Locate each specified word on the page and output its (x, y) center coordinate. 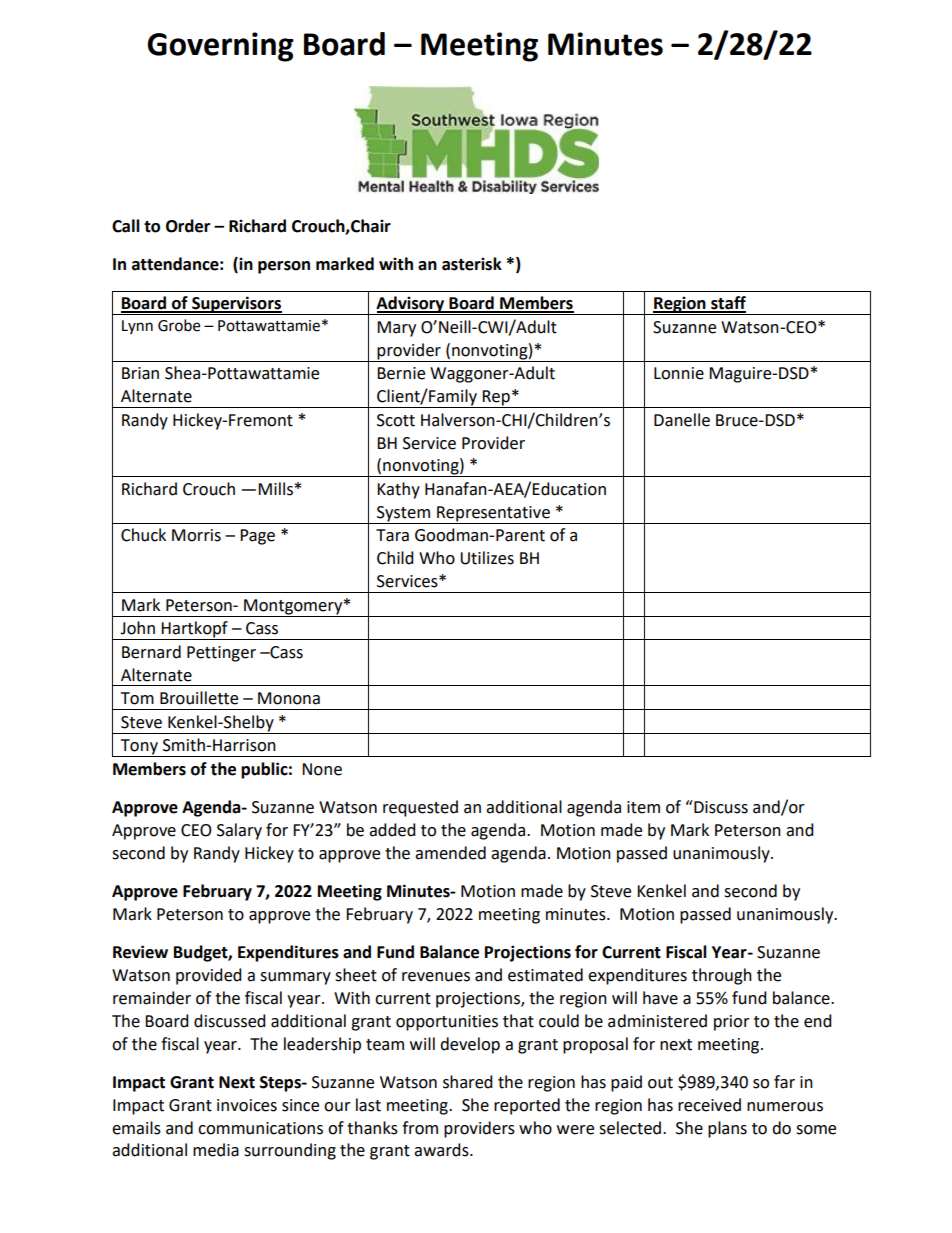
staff (727, 304)
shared (468, 1082)
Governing (220, 47)
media (216, 1150)
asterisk (472, 264)
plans (727, 1129)
